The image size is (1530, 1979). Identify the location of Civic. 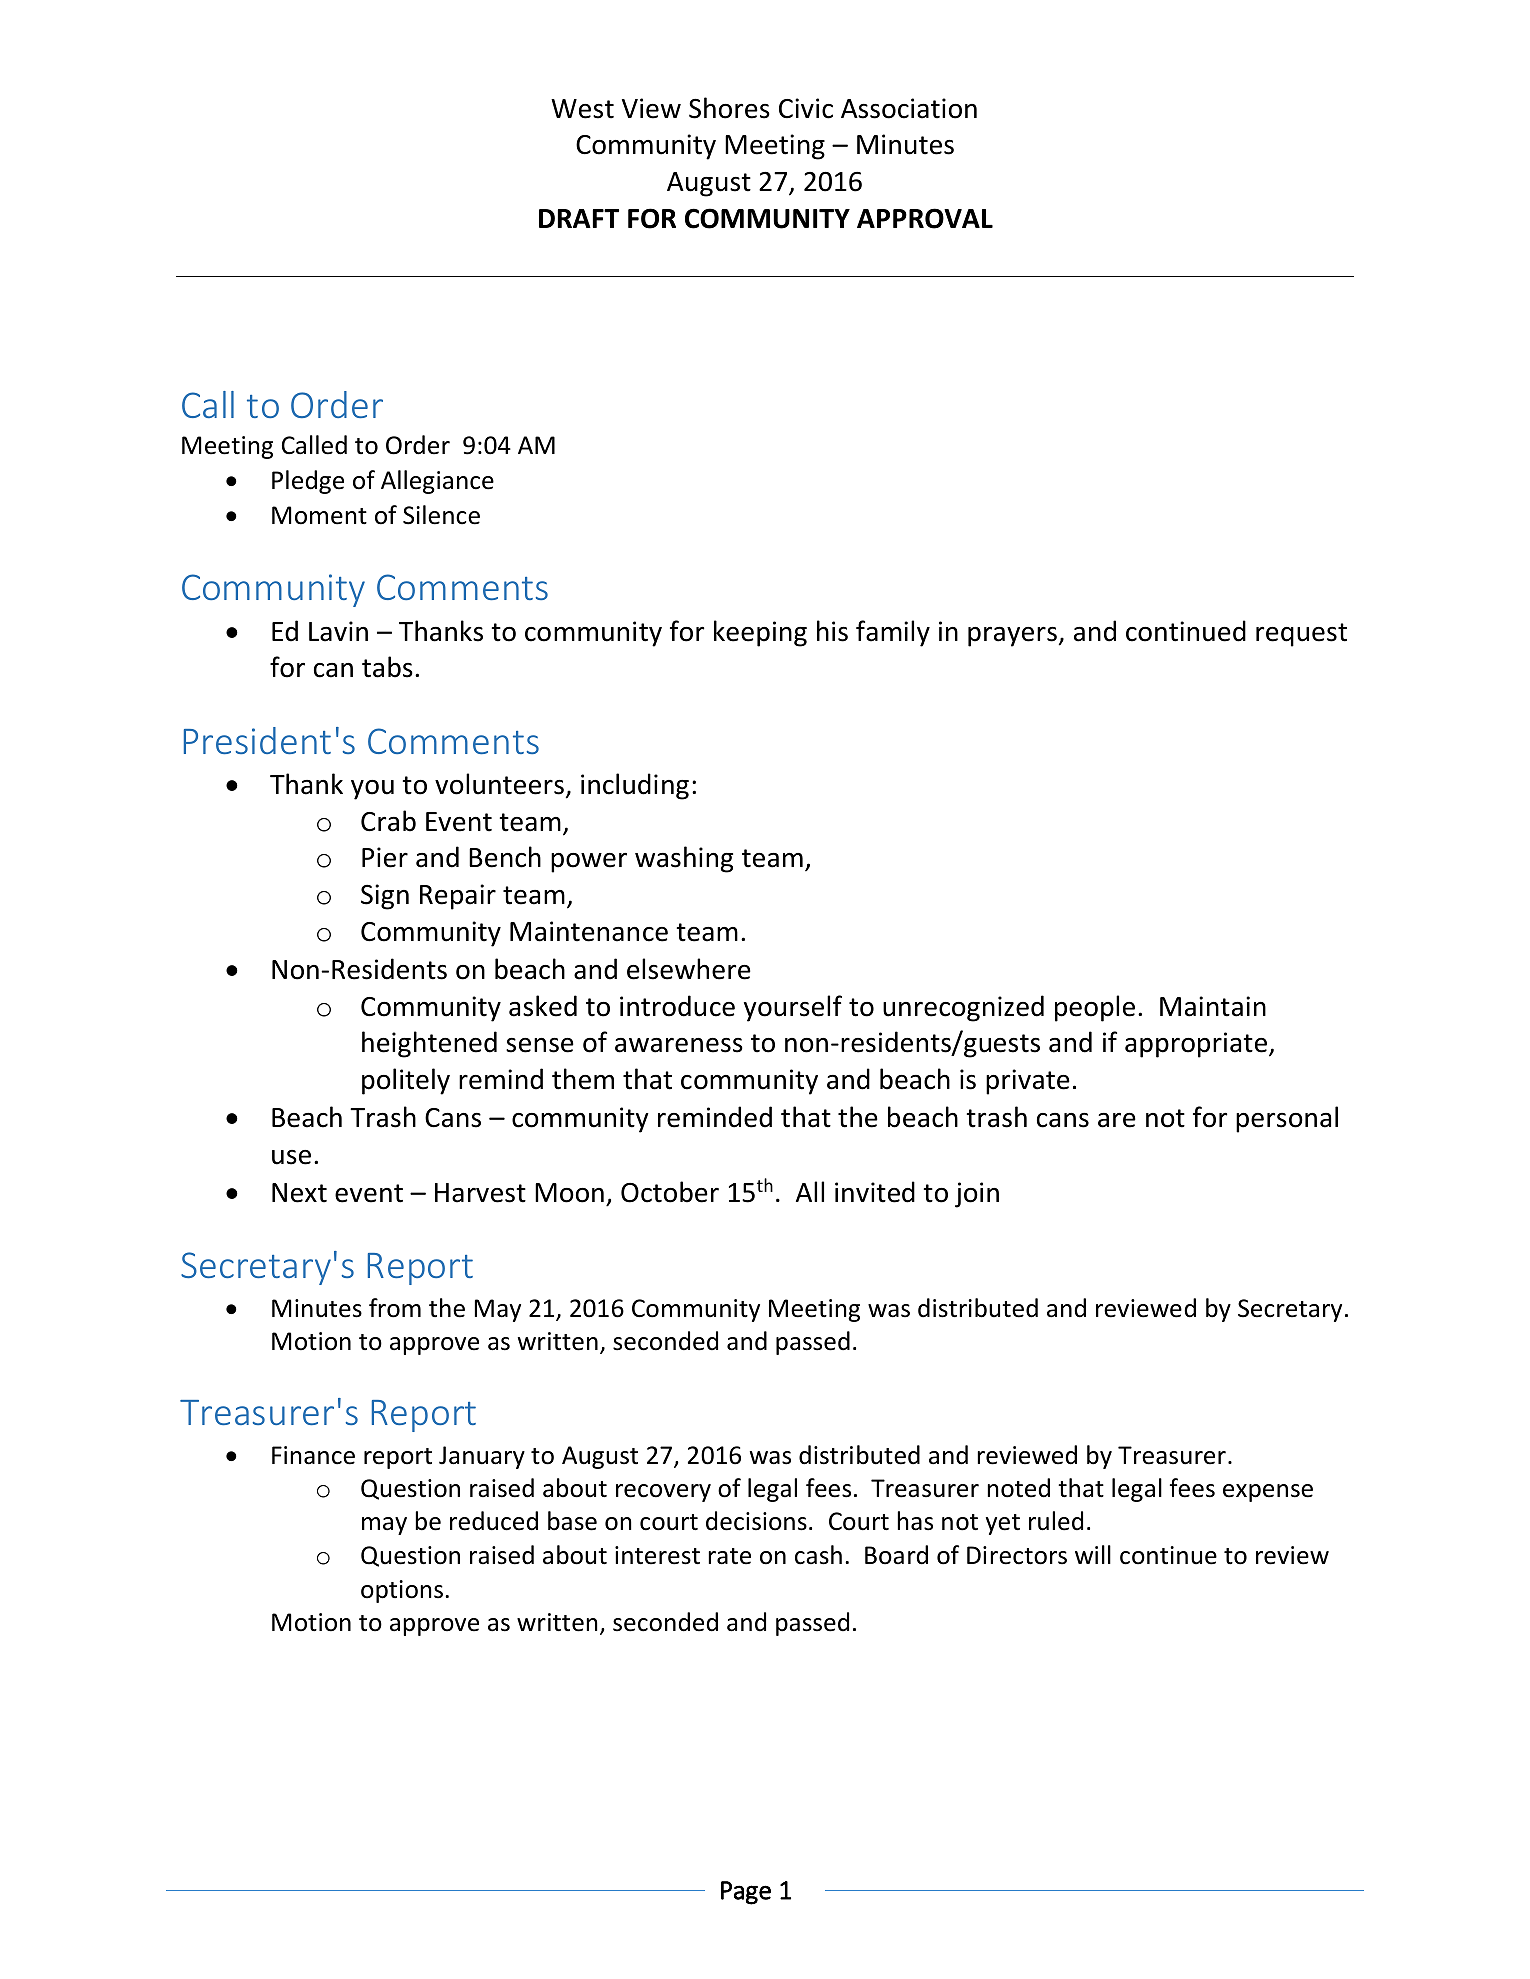
(806, 108).
